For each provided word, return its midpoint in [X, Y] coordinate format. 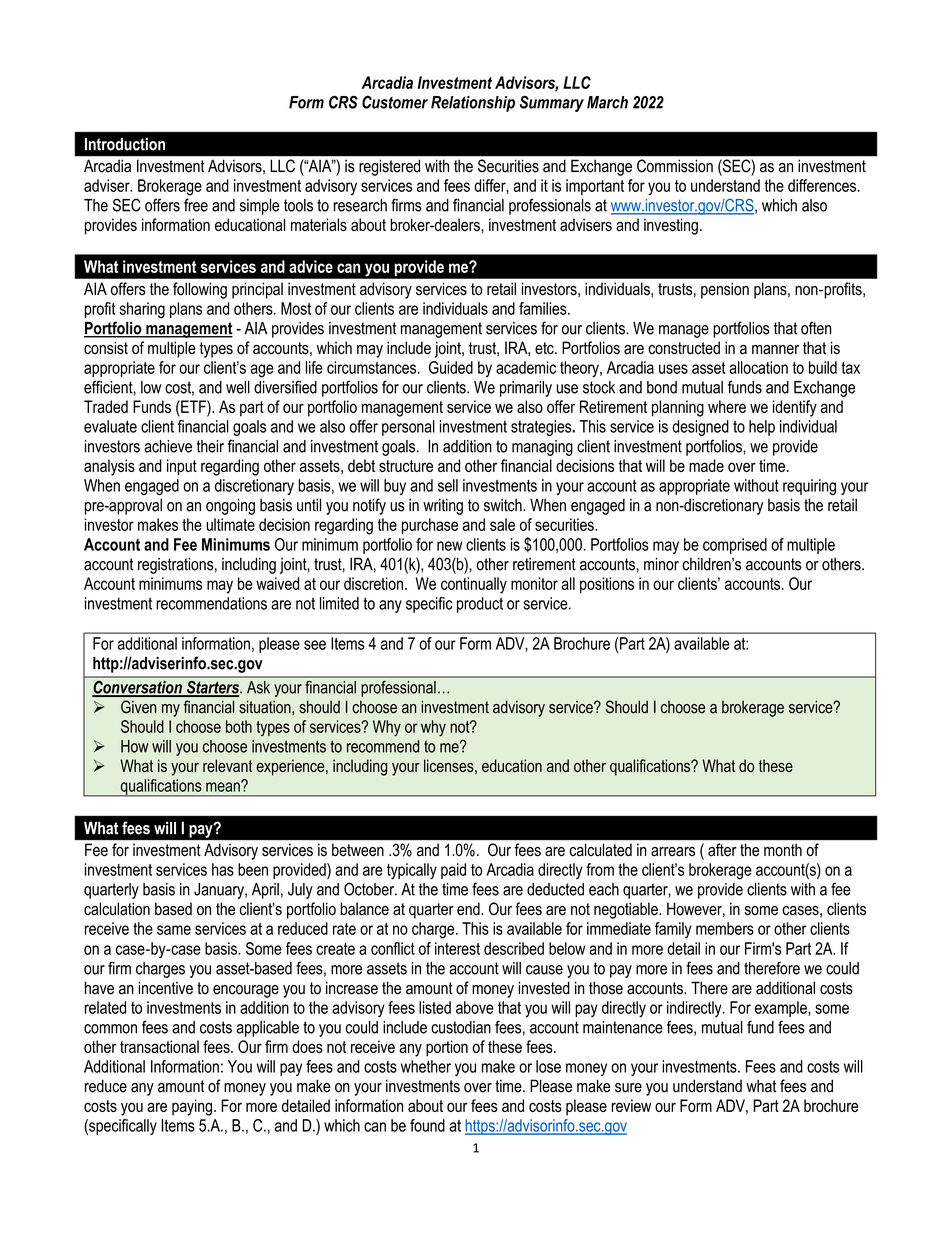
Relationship [473, 104]
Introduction [125, 144]
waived [277, 583]
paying [192, 1107]
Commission [675, 165]
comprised [735, 546]
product [480, 605]
